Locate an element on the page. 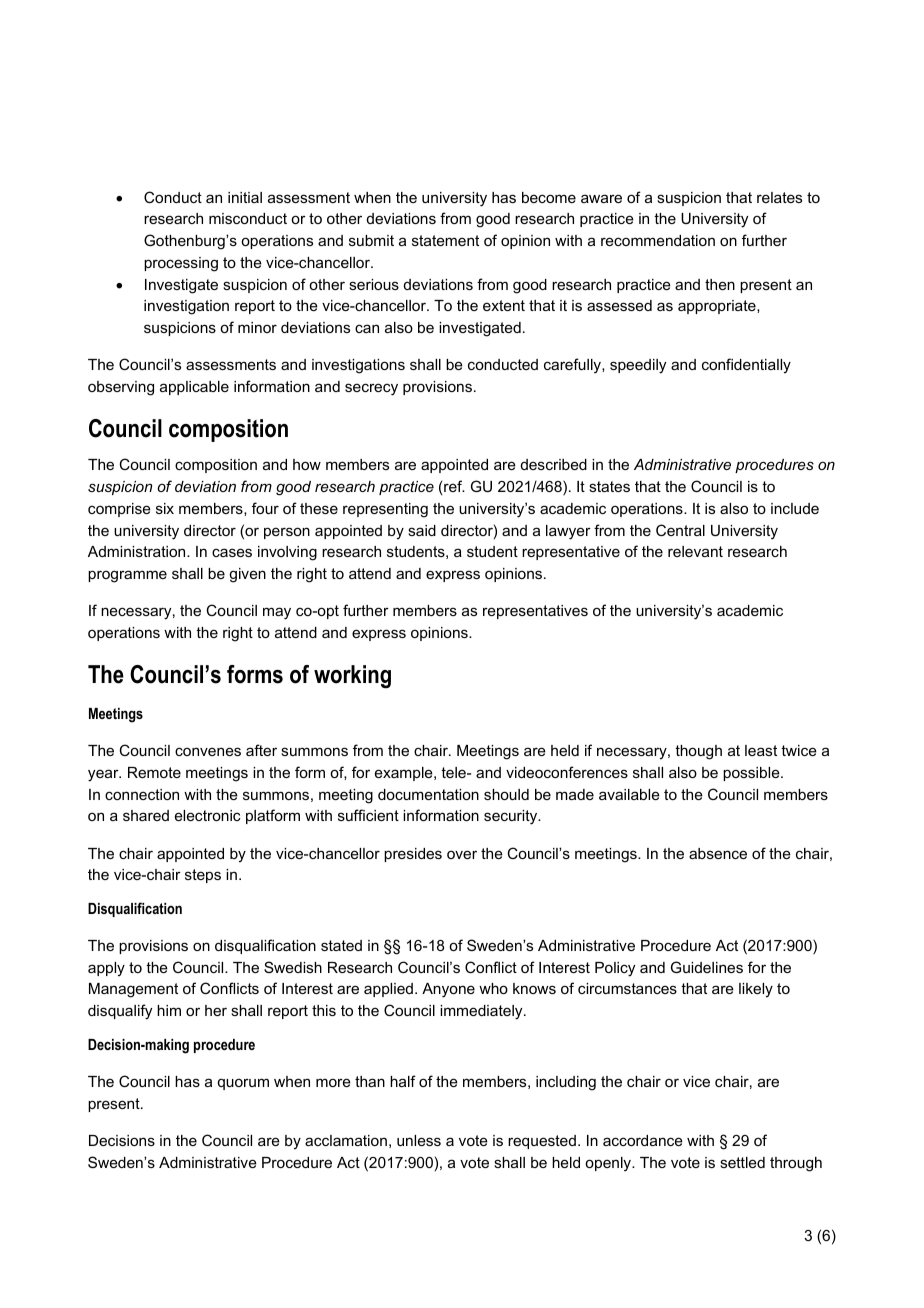 The image size is (924, 1308). settled is located at coordinates (742, 1162).
